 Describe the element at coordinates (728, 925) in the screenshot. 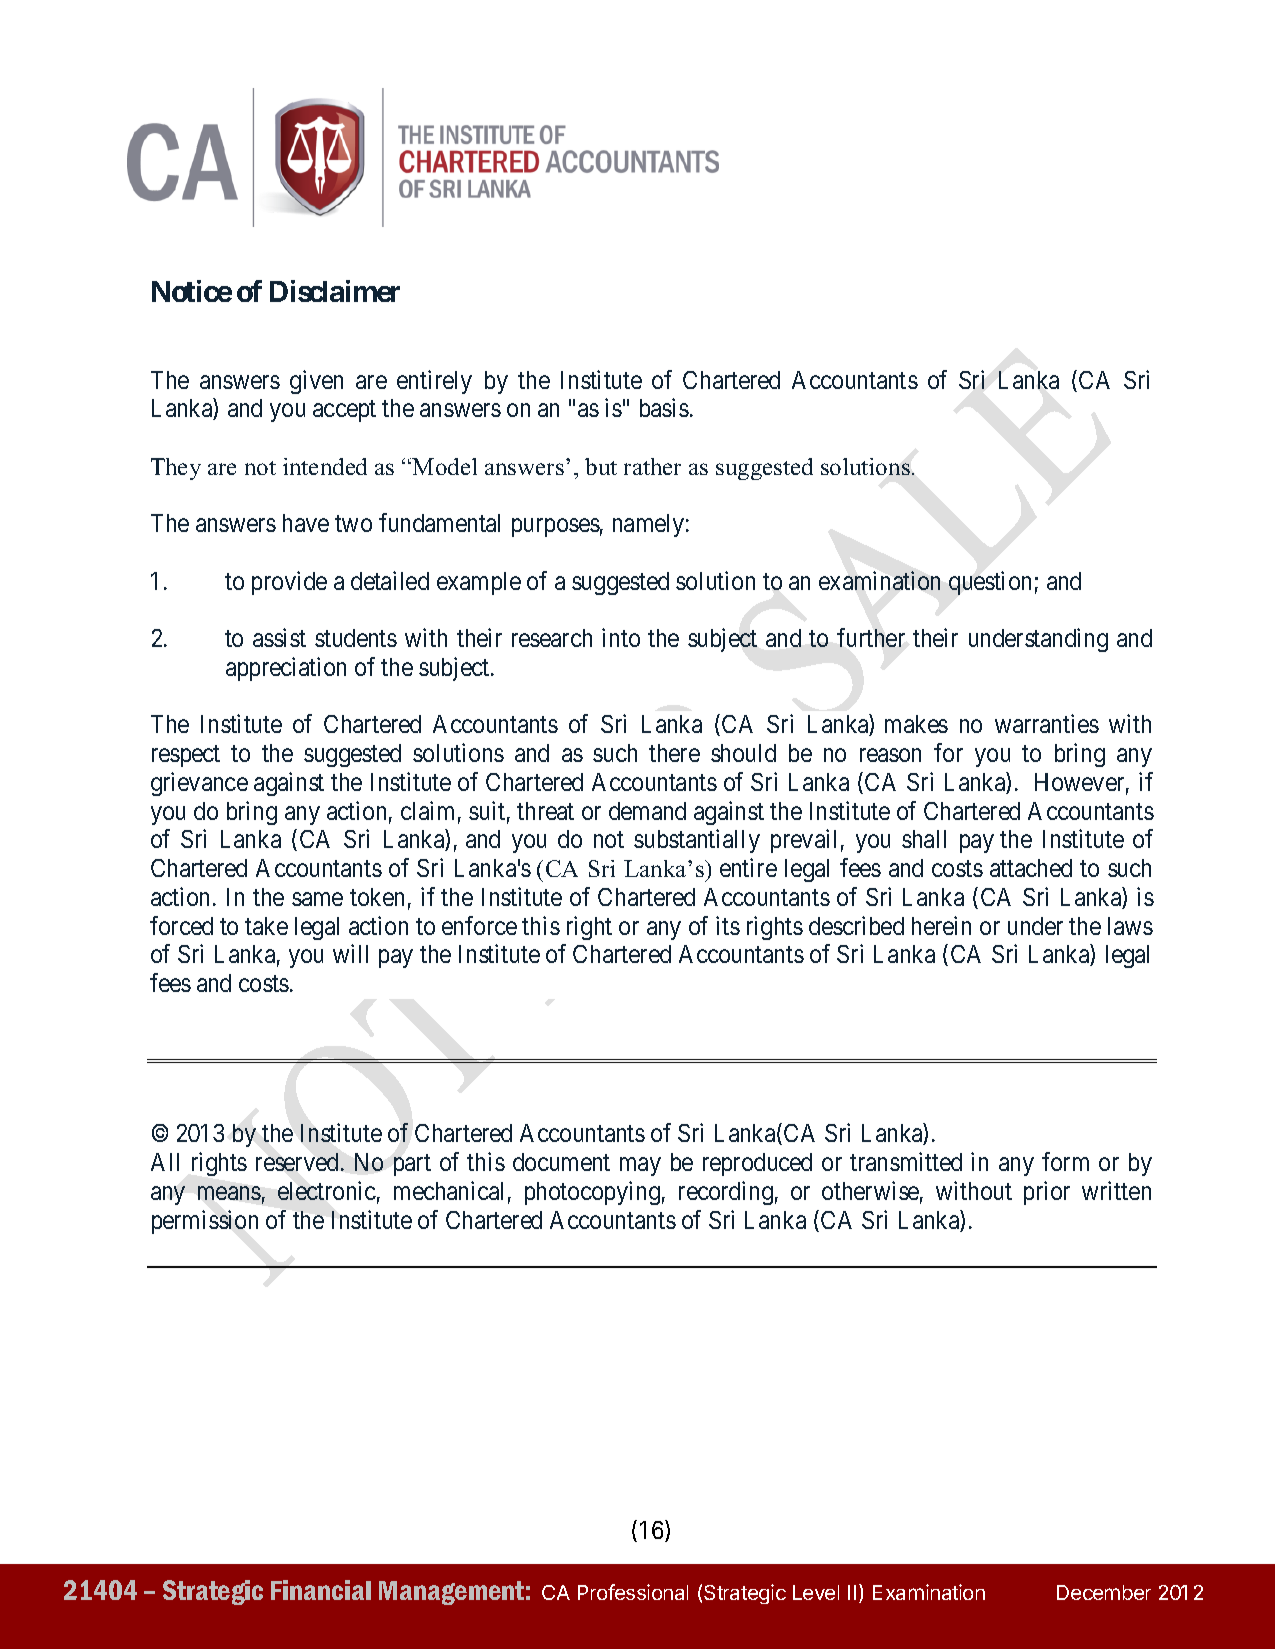

I see `its` at that location.
